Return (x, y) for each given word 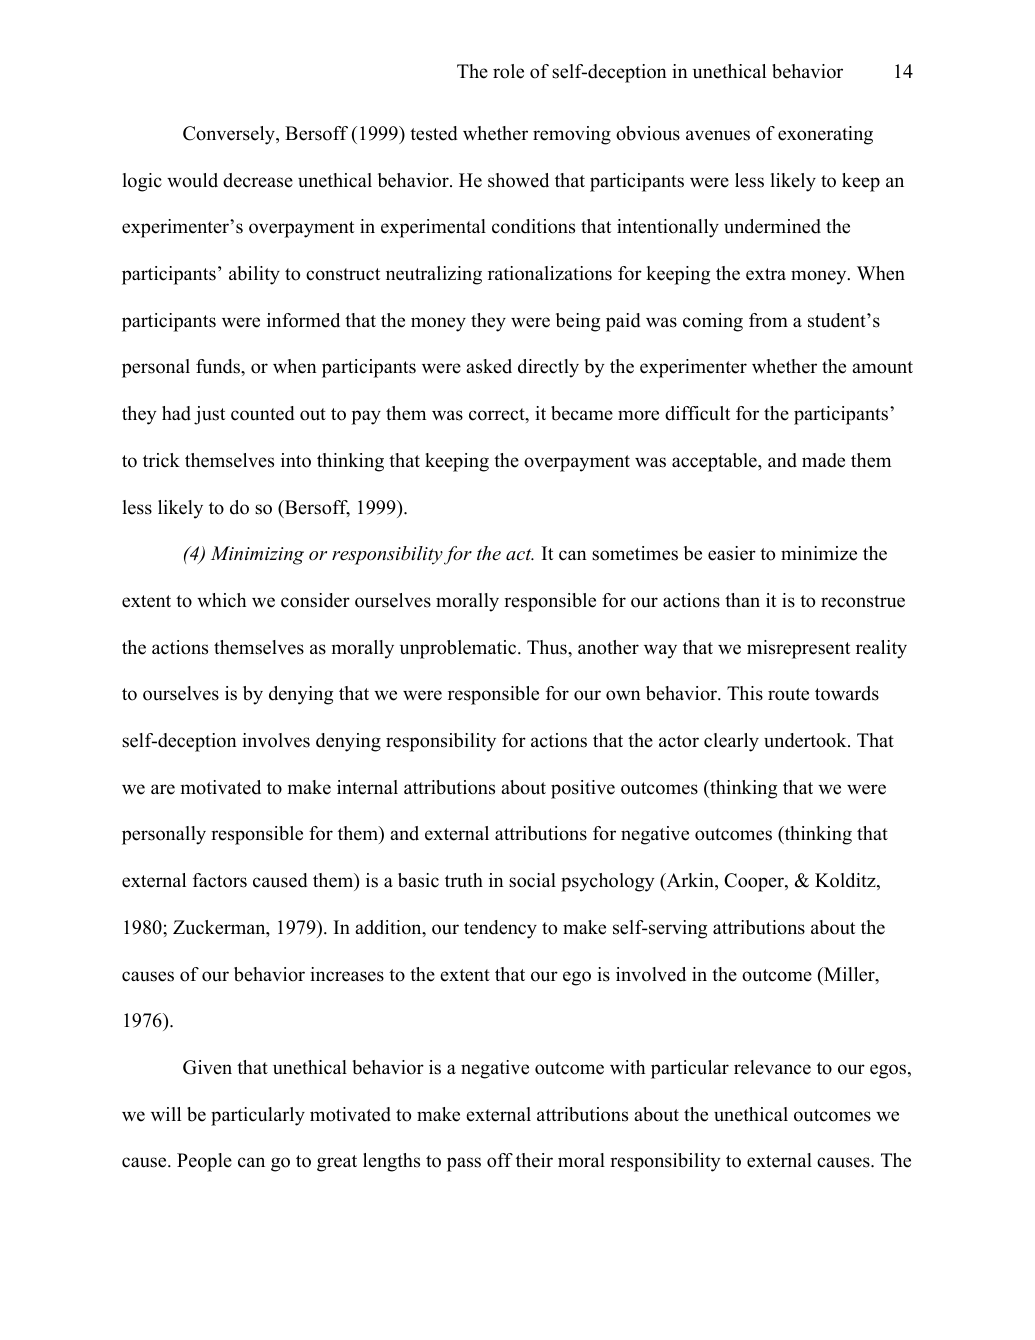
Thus (548, 647)
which (222, 600)
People (204, 1162)
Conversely (230, 135)
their (534, 1160)
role (508, 71)
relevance (772, 1067)
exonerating (825, 135)
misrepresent (798, 649)
